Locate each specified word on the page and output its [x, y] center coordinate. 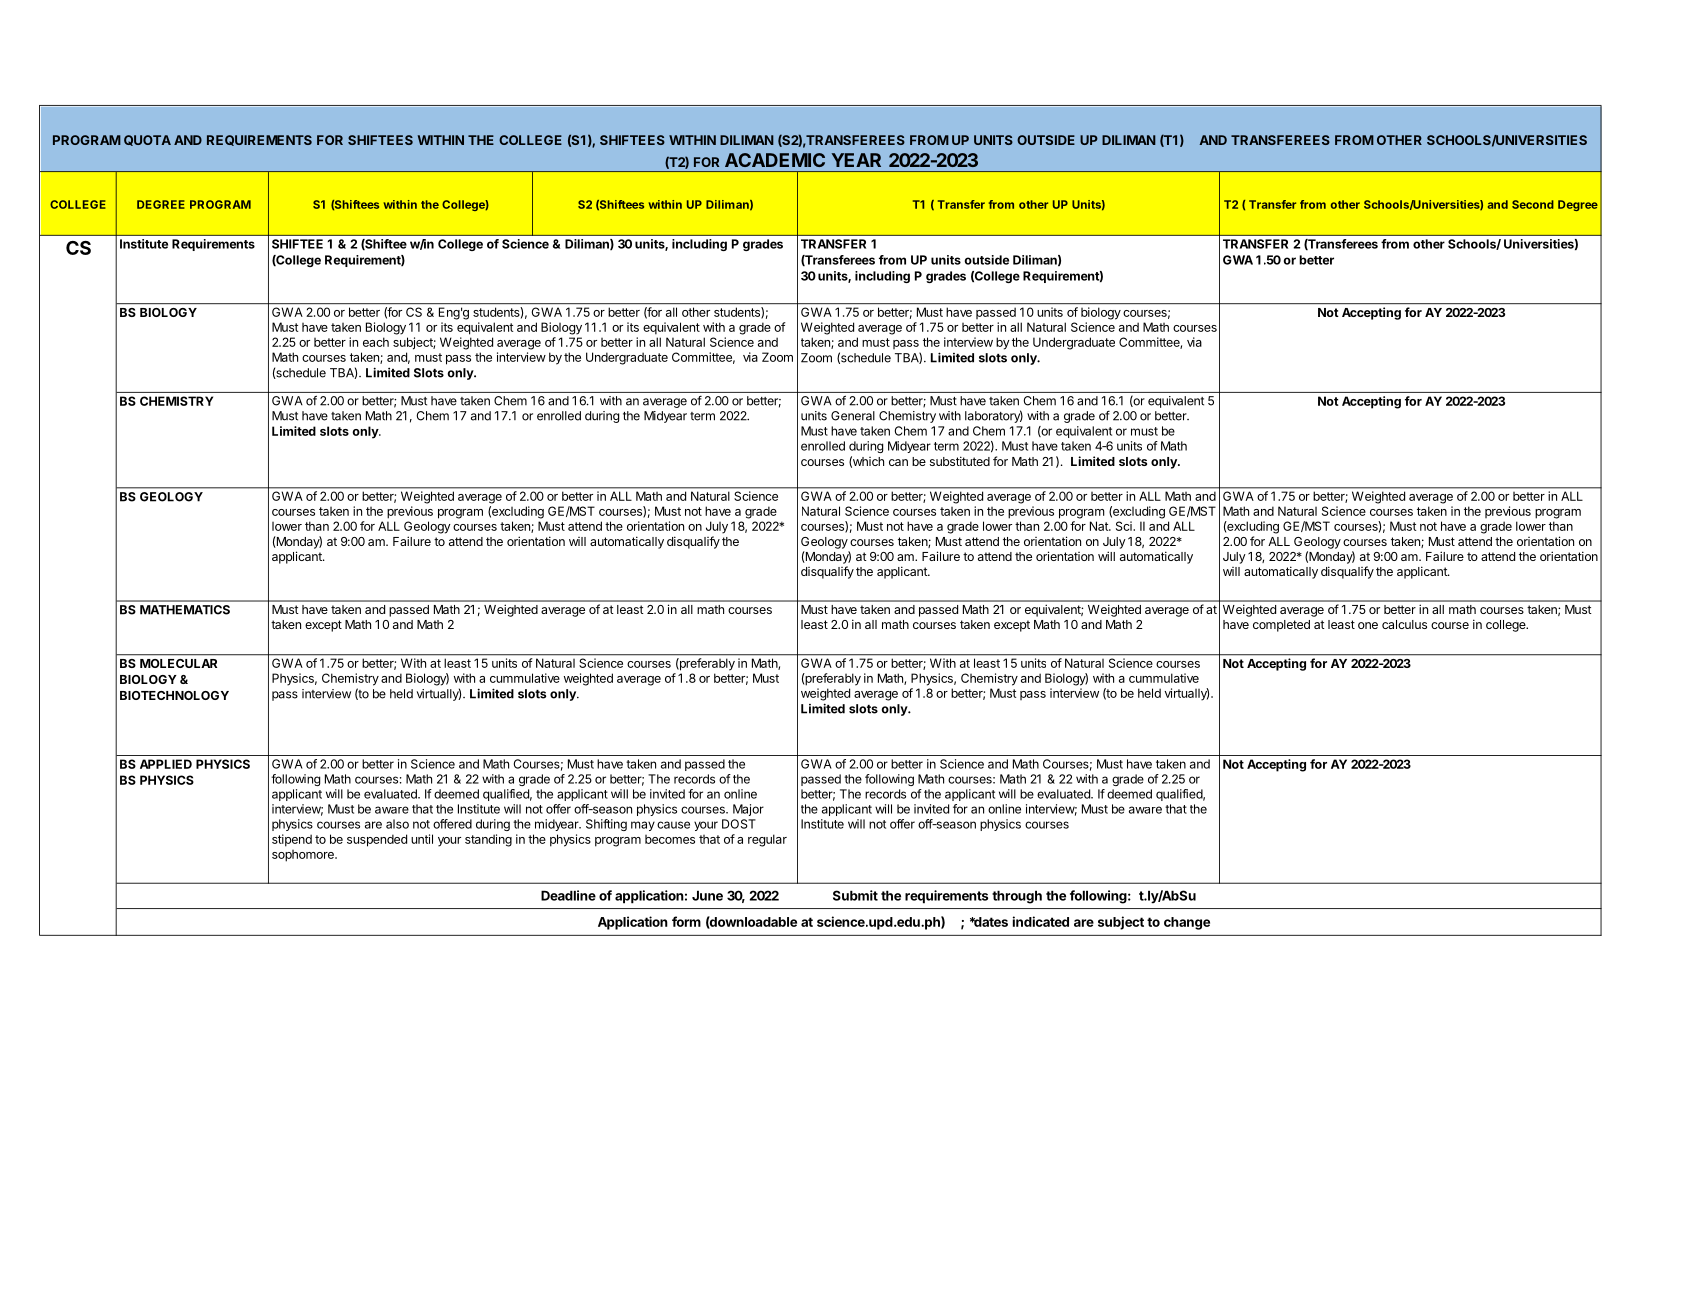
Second [1533, 204]
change [1187, 923]
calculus [1404, 624]
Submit [855, 895]
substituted [960, 461]
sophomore [304, 856]
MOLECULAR [178, 663]
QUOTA [147, 140]
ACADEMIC [775, 160]
